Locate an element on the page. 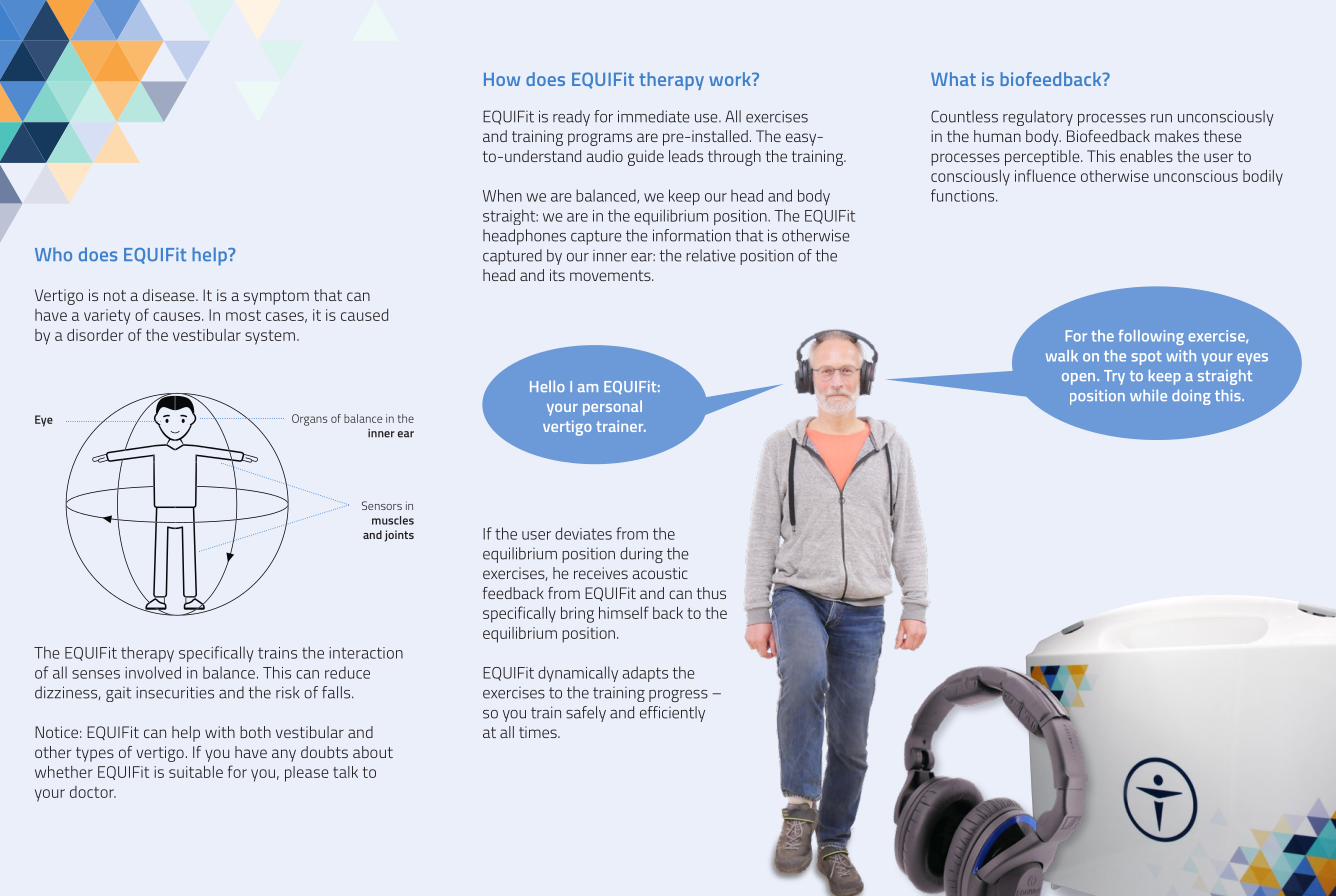  suitable is located at coordinates (196, 772).
